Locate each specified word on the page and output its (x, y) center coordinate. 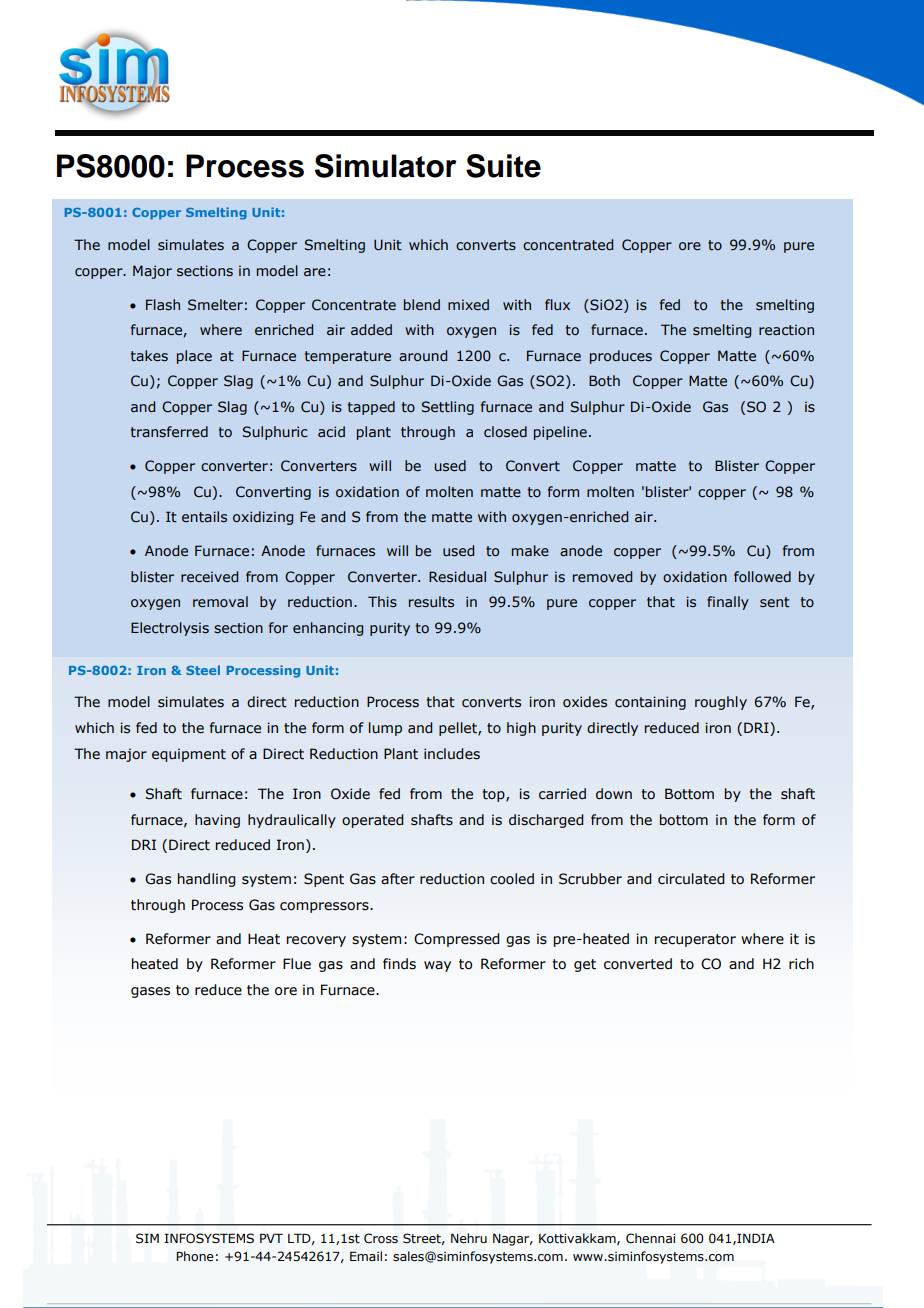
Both (604, 380)
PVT (271, 1238)
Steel (203, 670)
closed (505, 431)
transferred (169, 432)
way (437, 966)
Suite (503, 166)
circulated (691, 879)
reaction (786, 329)
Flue (297, 964)
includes (452, 754)
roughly (721, 703)
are (315, 272)
